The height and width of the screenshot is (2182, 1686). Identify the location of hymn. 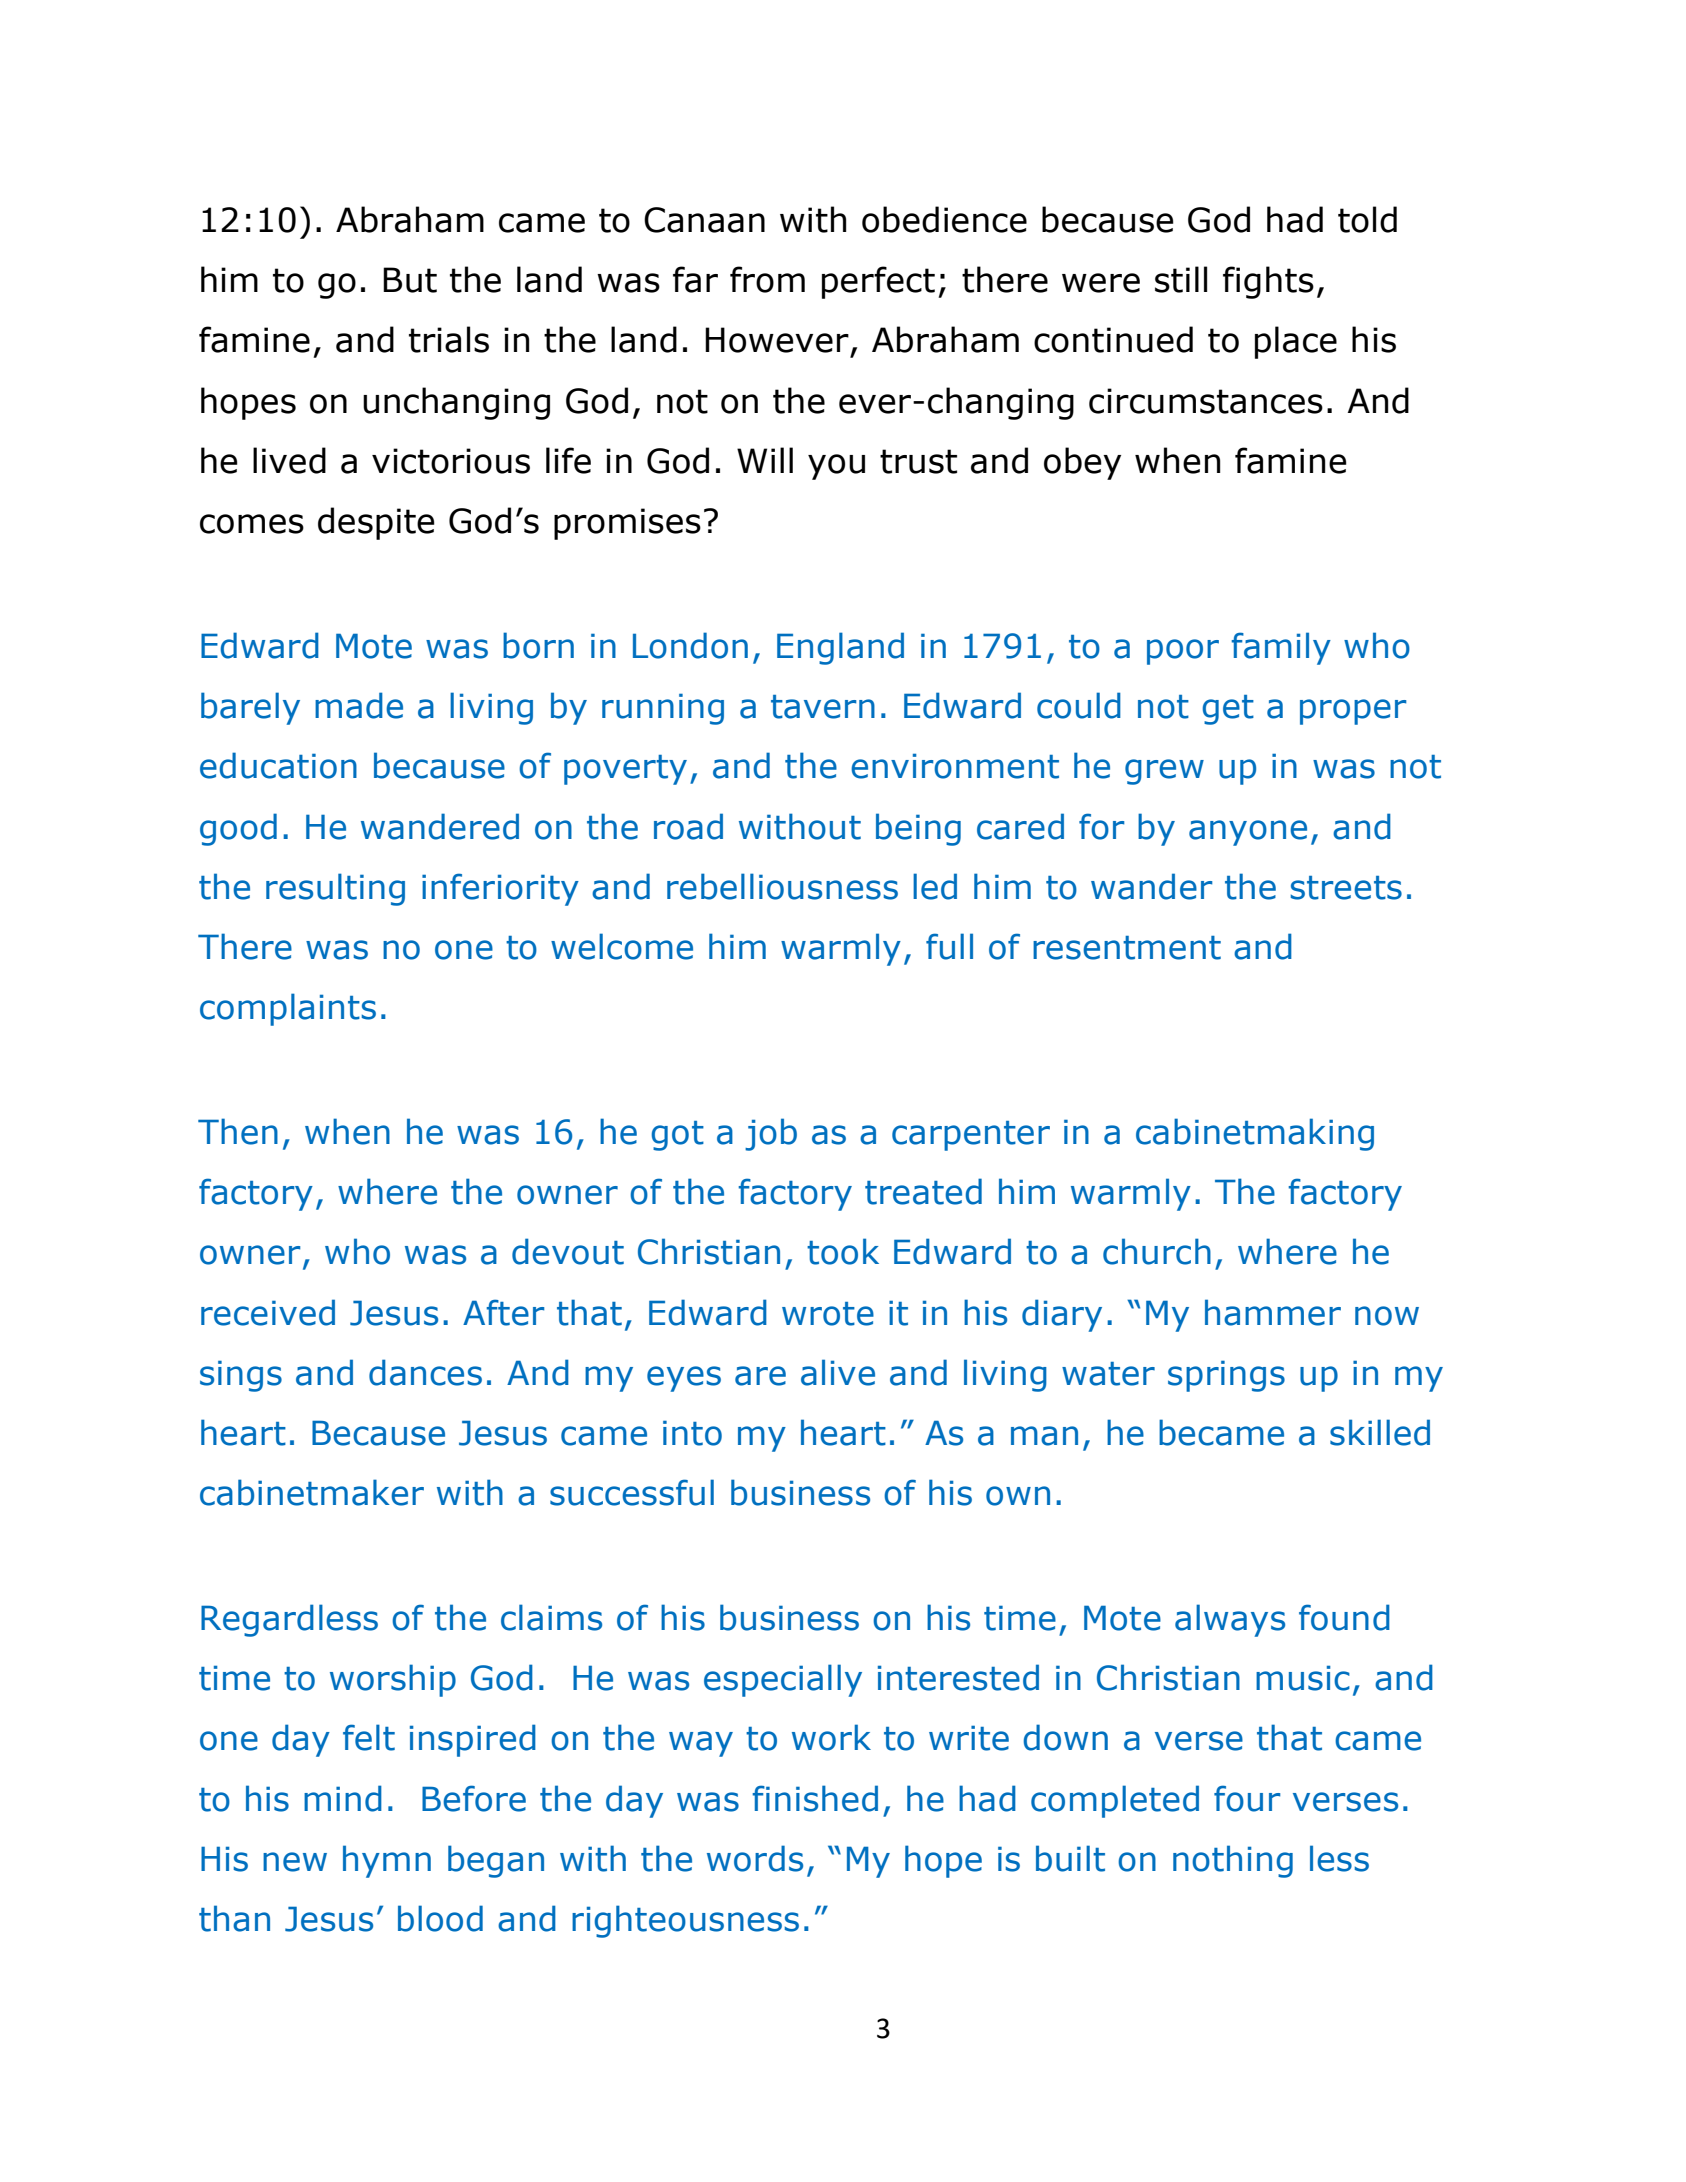
(387, 1861).
